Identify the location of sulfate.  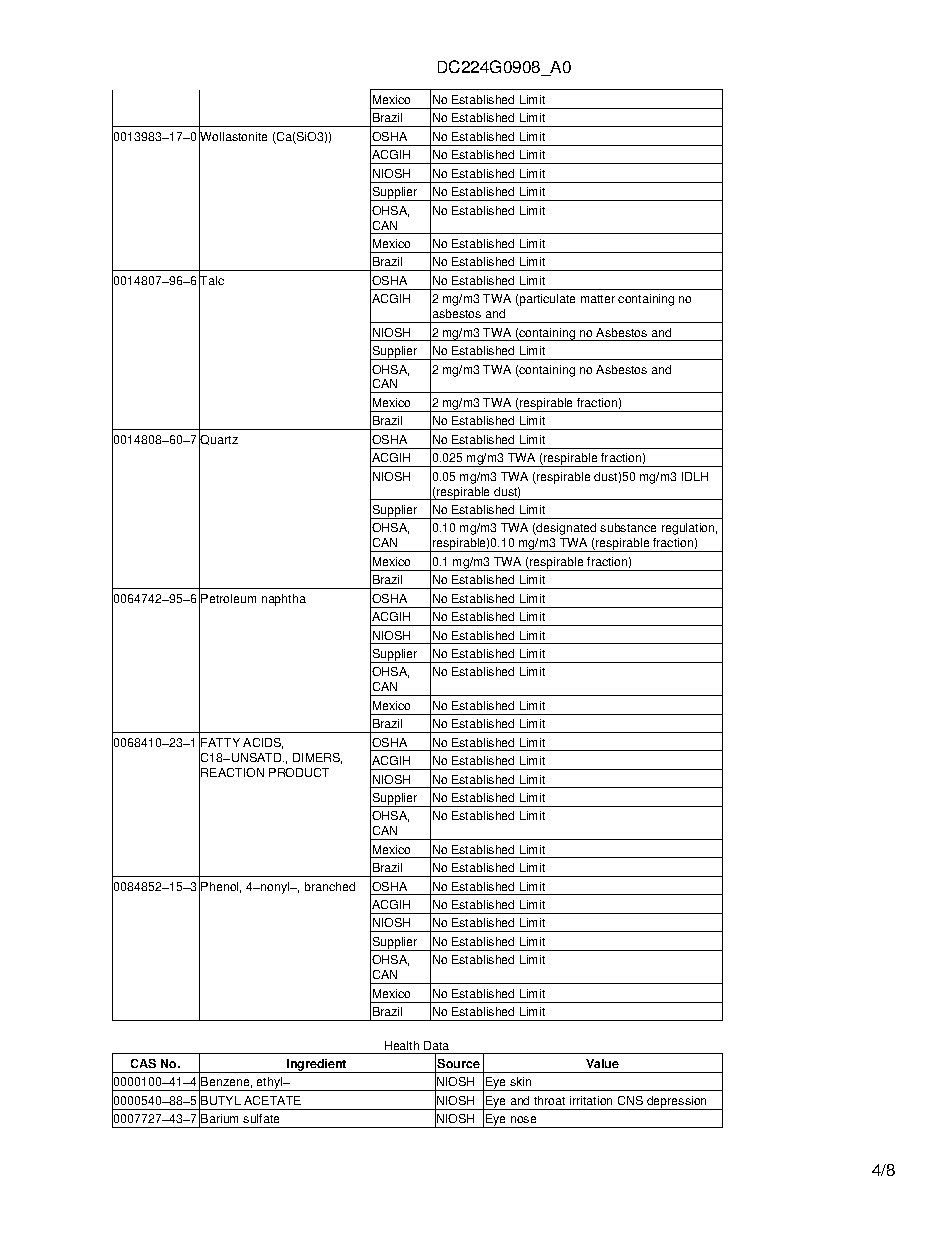
(261, 1118).
